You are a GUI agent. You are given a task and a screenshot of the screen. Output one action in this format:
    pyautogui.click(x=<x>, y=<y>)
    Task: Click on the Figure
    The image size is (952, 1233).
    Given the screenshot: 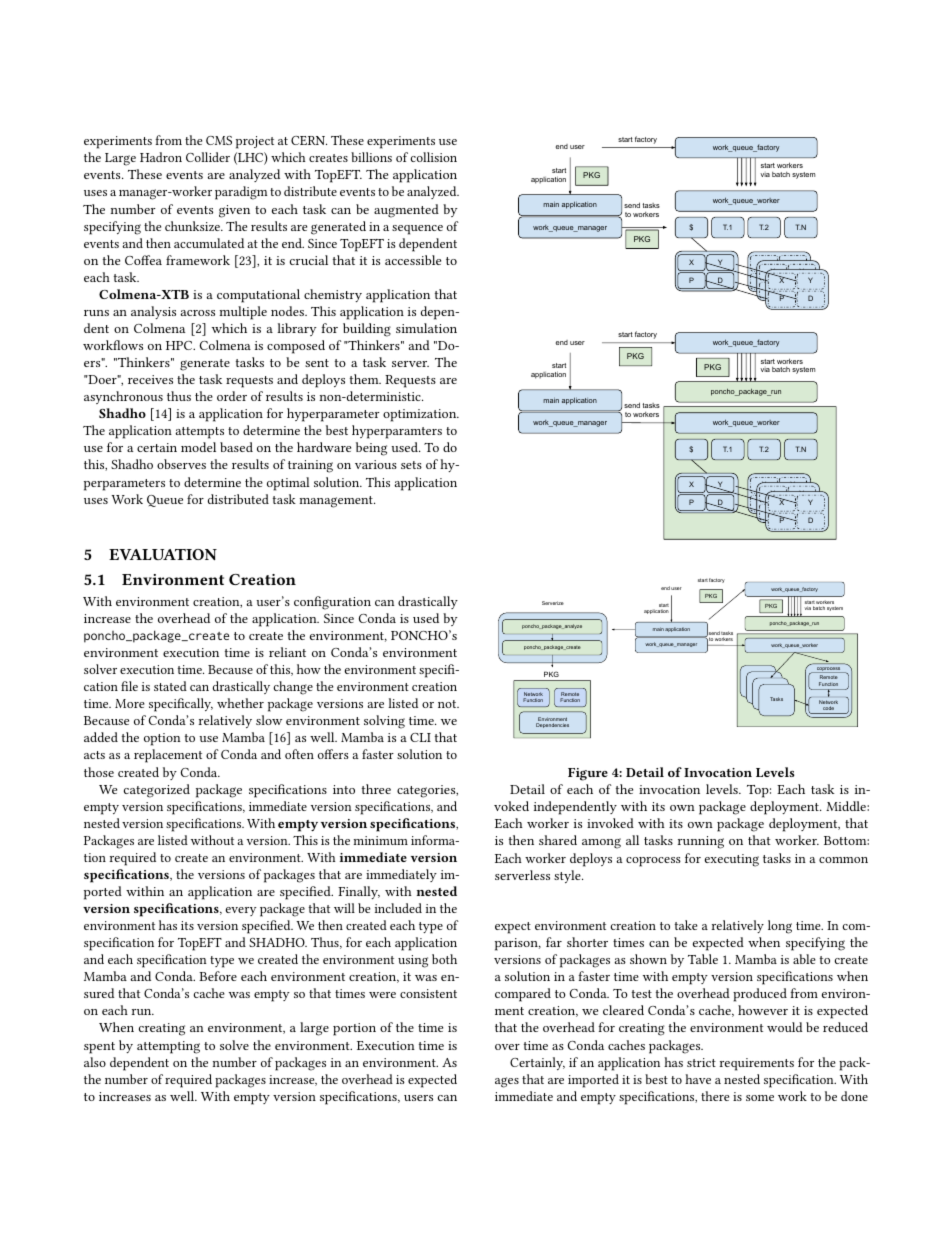 What is the action you would take?
    pyautogui.click(x=588, y=774)
